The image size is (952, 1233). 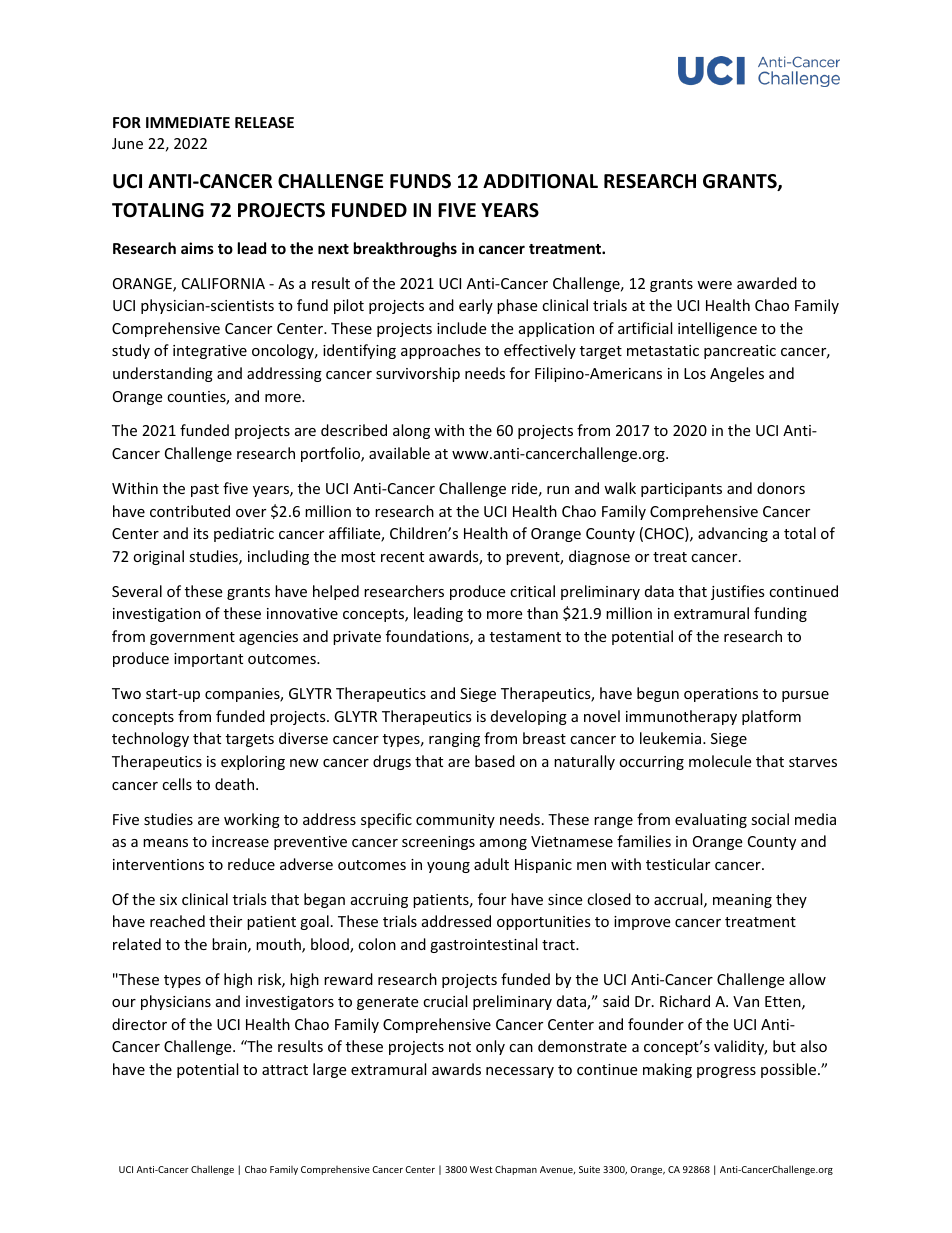 I want to click on meaning, so click(x=742, y=901).
